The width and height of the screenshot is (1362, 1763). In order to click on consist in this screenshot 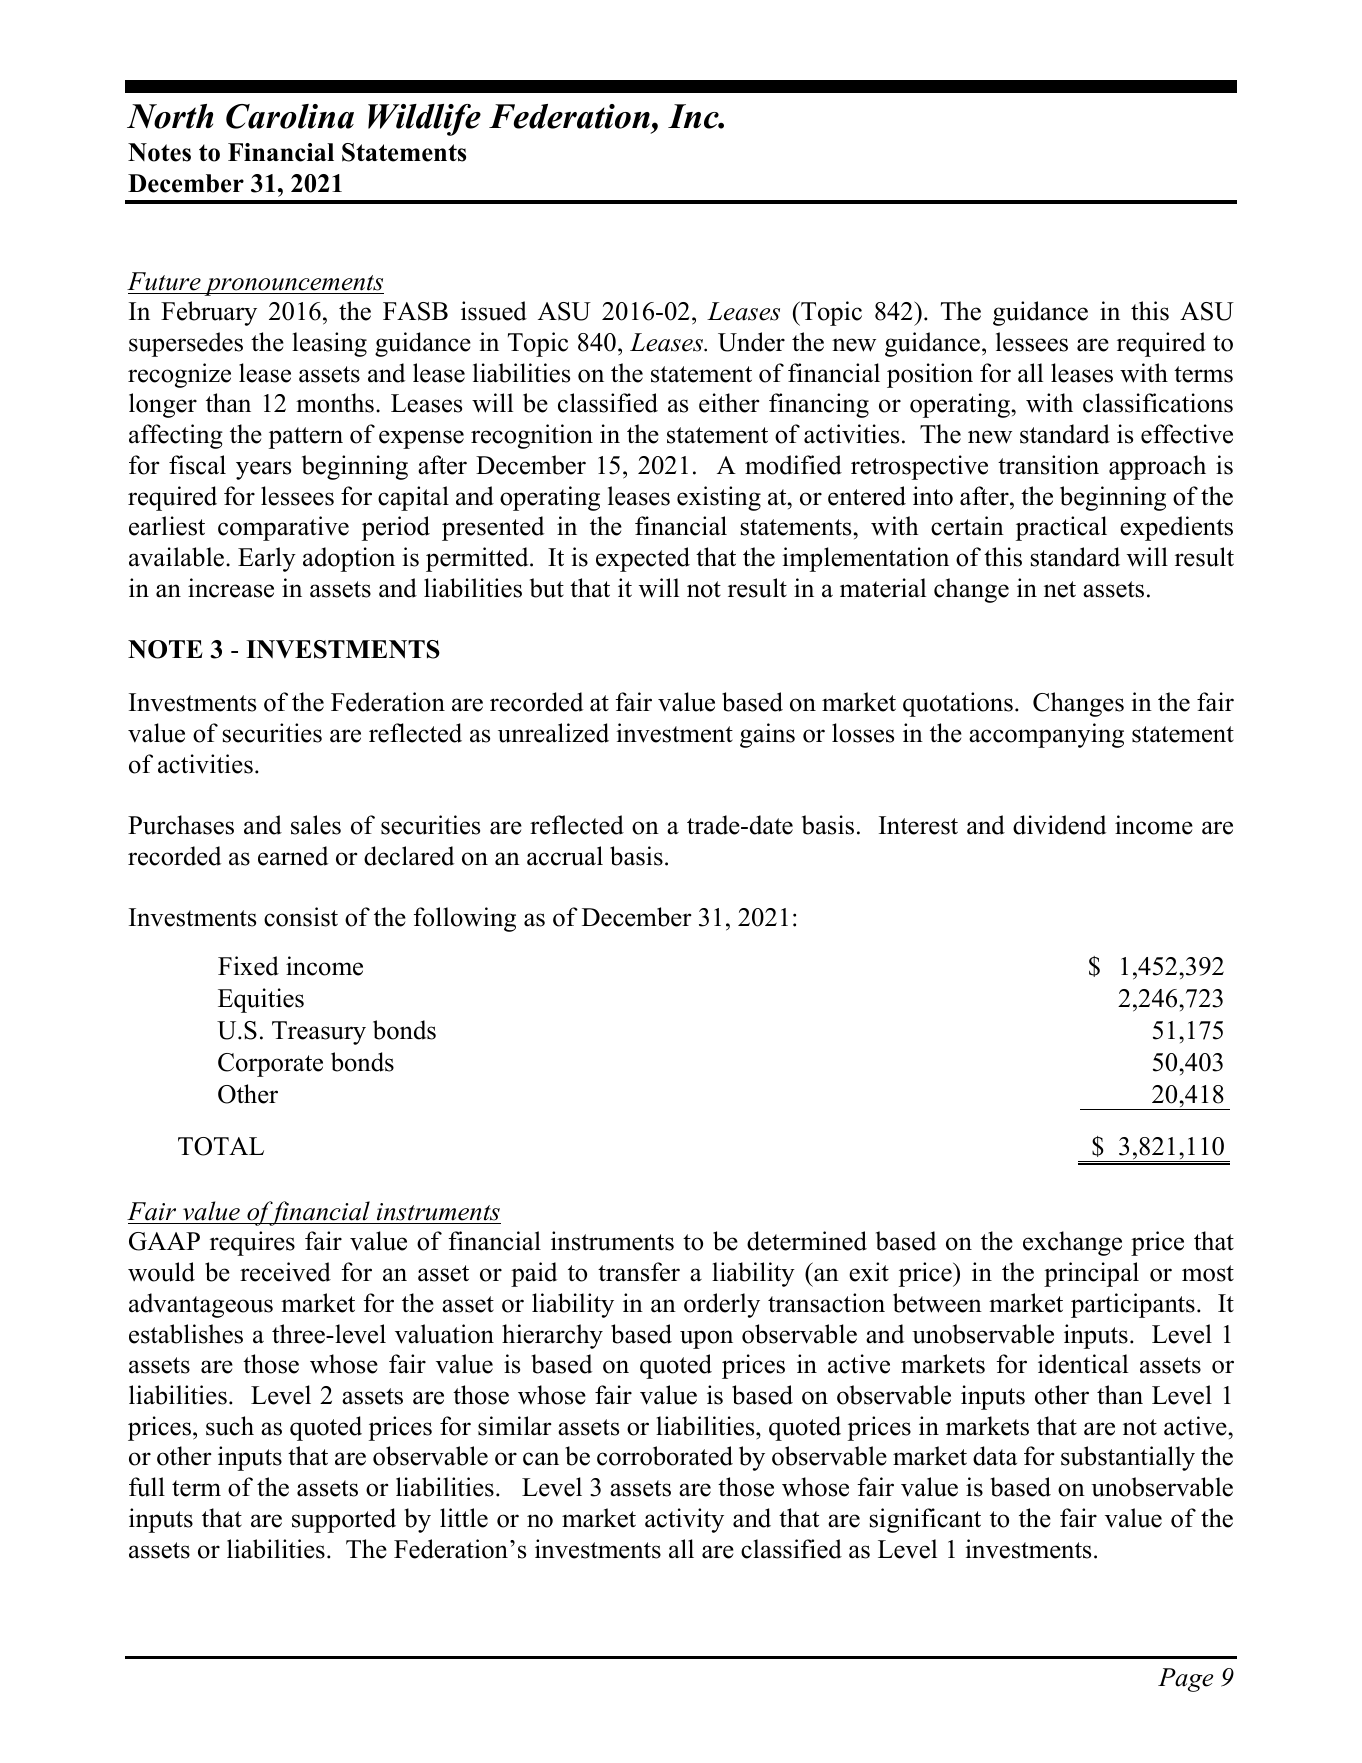, I will do `click(301, 917)`.
